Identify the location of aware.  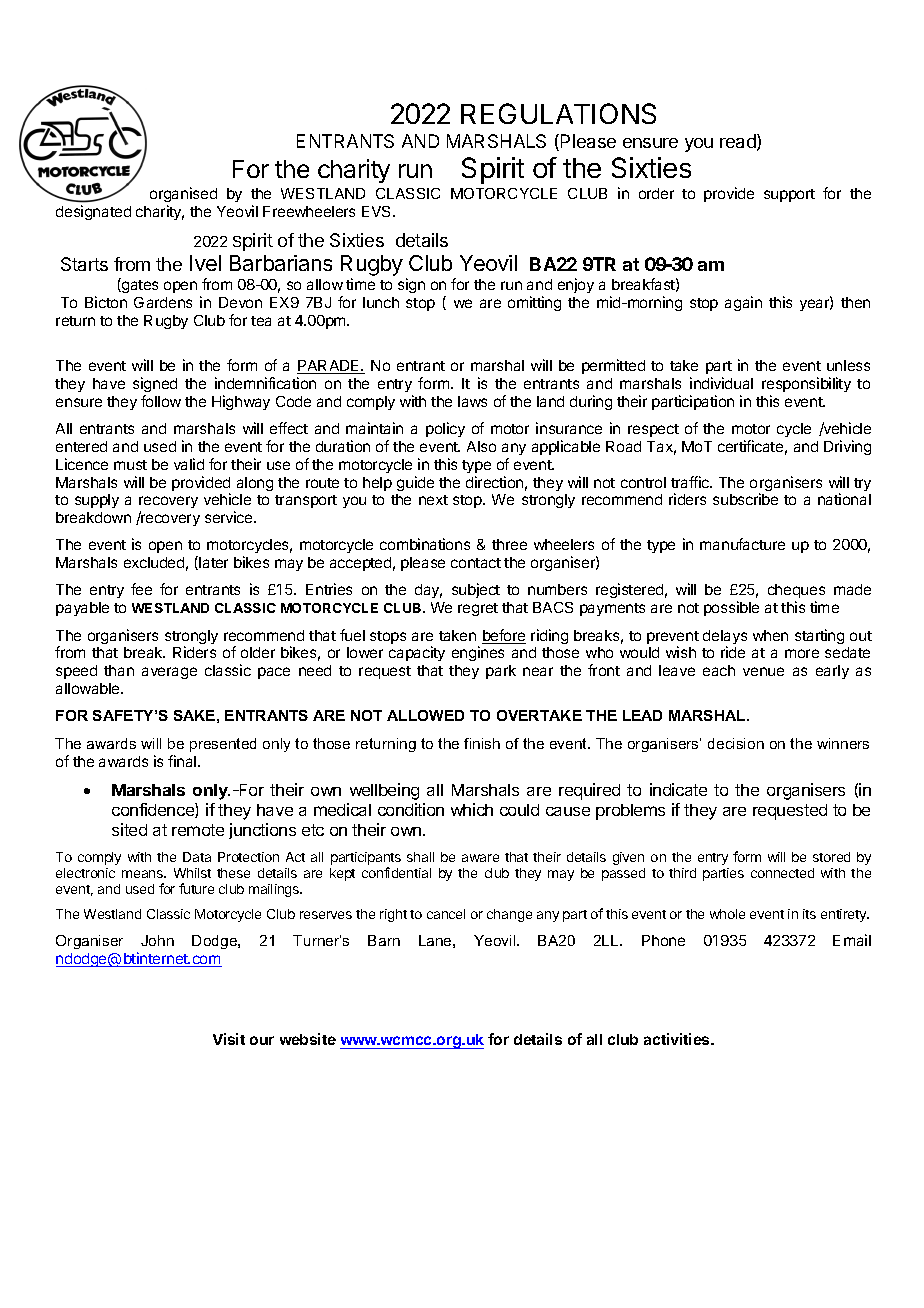
(480, 858).
